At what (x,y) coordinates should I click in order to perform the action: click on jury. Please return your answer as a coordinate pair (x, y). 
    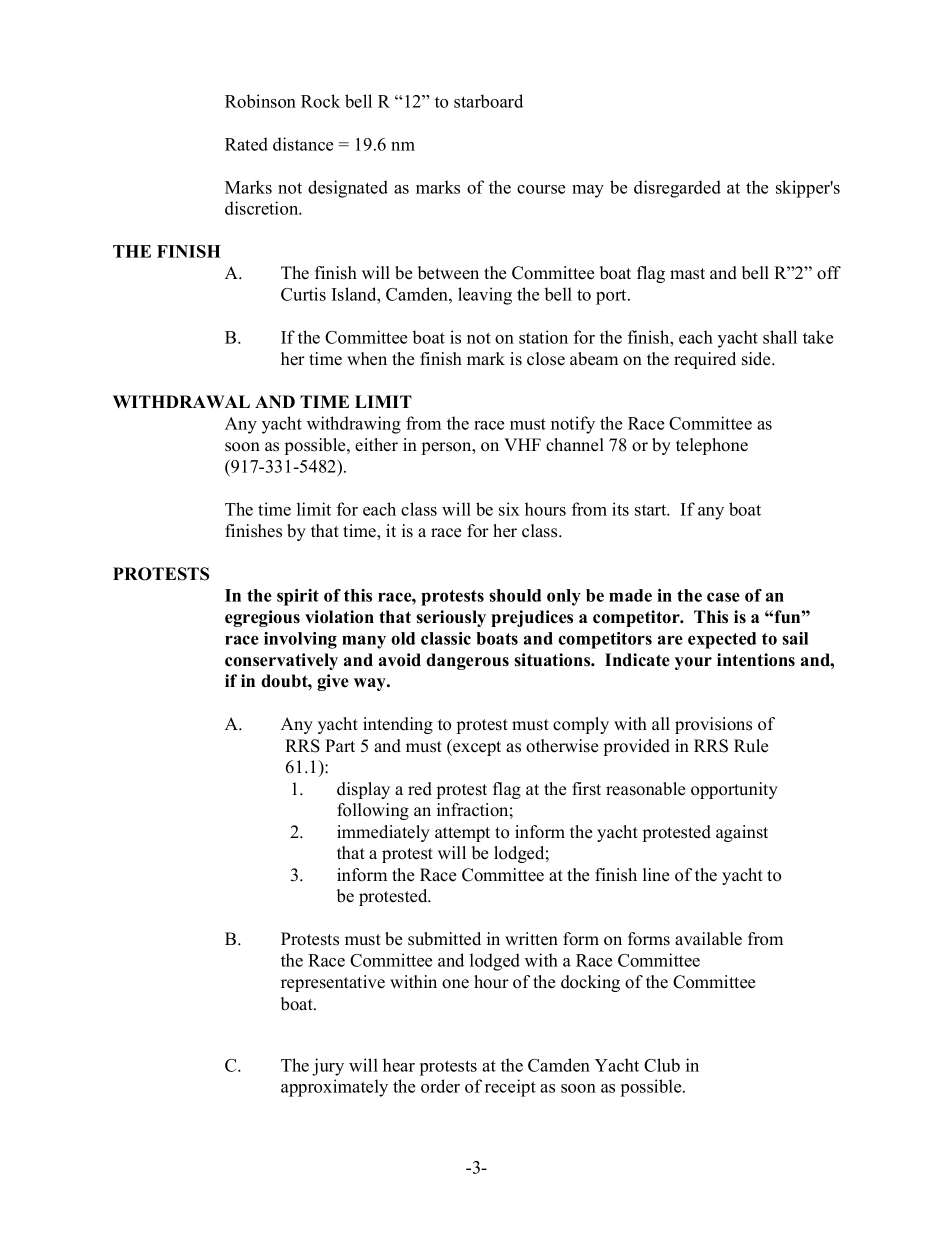
    Looking at the image, I should click on (328, 1067).
